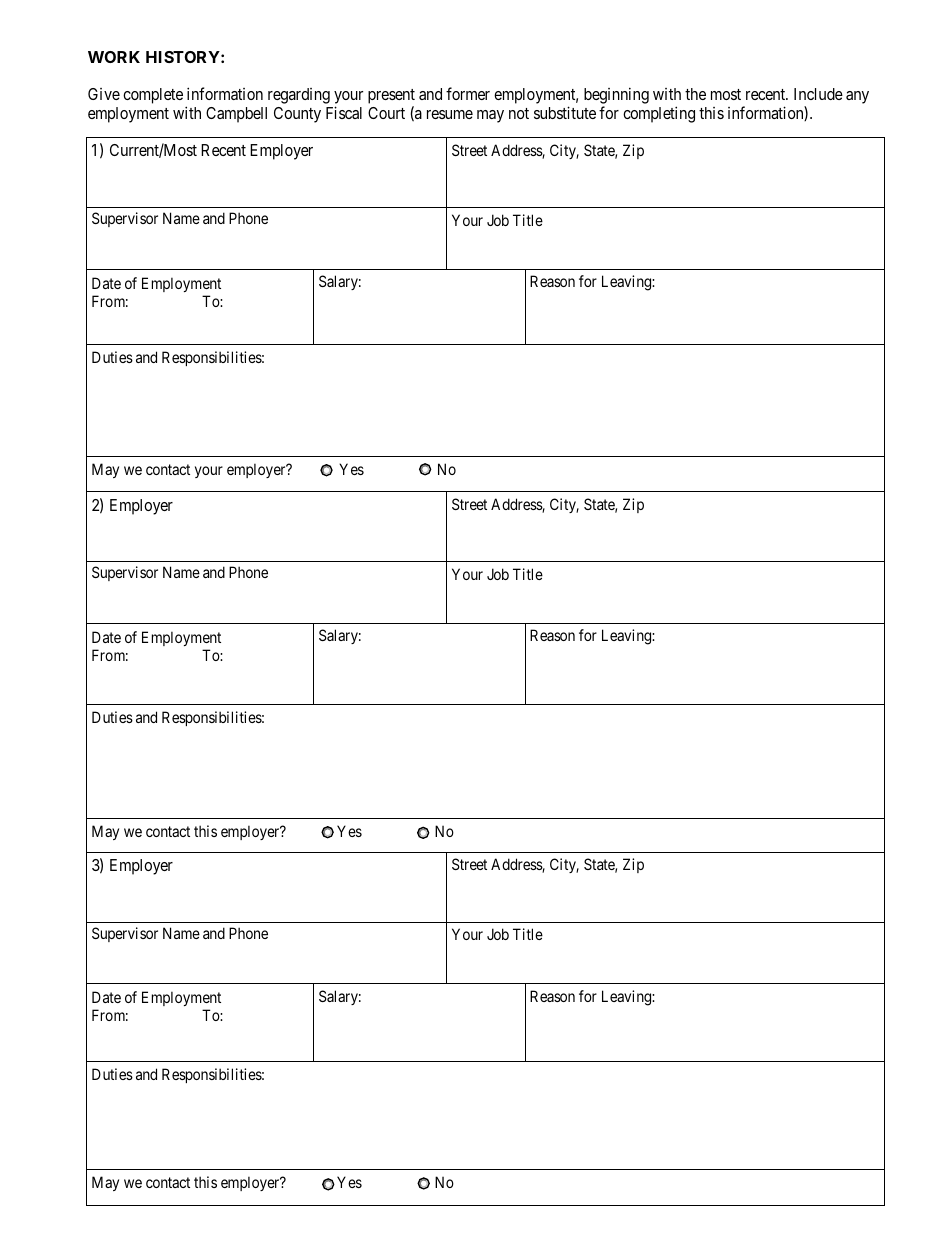 The image size is (952, 1233). What do you see at coordinates (818, 94) in the image?
I see `Include` at bounding box center [818, 94].
